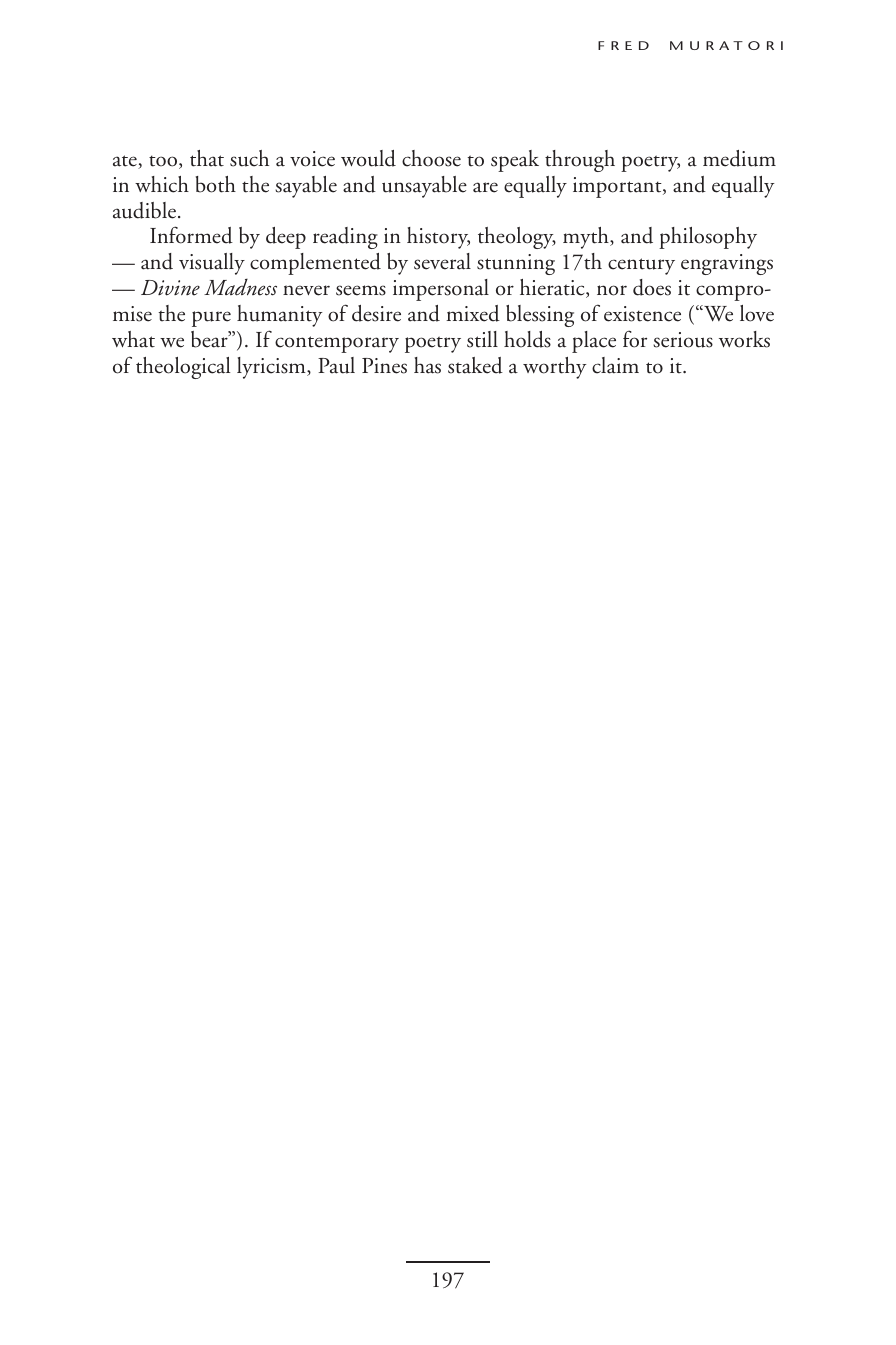 This page has height=1345, width=896. I want to click on choose, so click(431, 158).
